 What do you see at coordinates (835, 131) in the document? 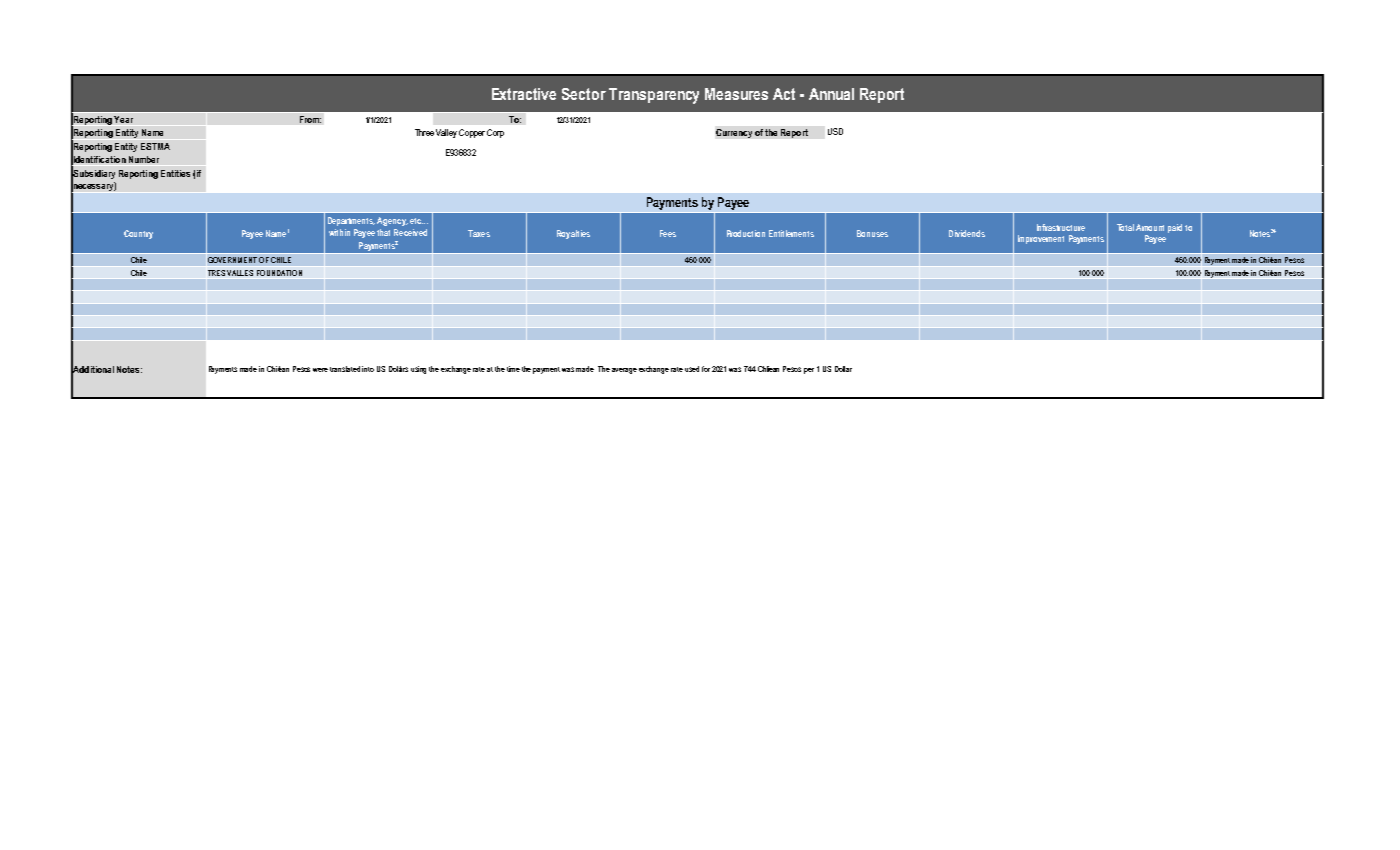
I see `USD` at bounding box center [835, 131].
